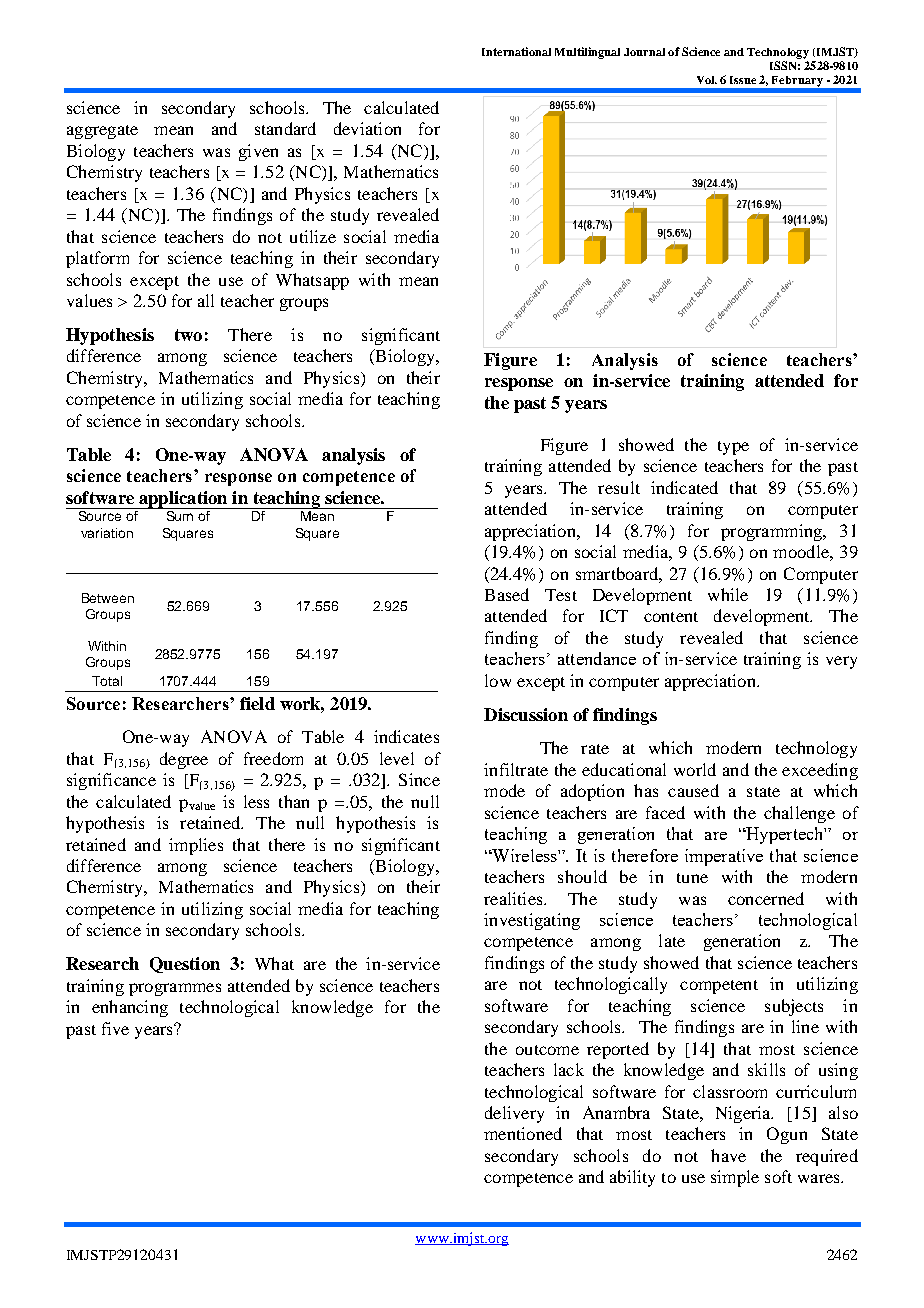  What do you see at coordinates (102, 132) in the screenshot?
I see `aggregate` at bounding box center [102, 132].
